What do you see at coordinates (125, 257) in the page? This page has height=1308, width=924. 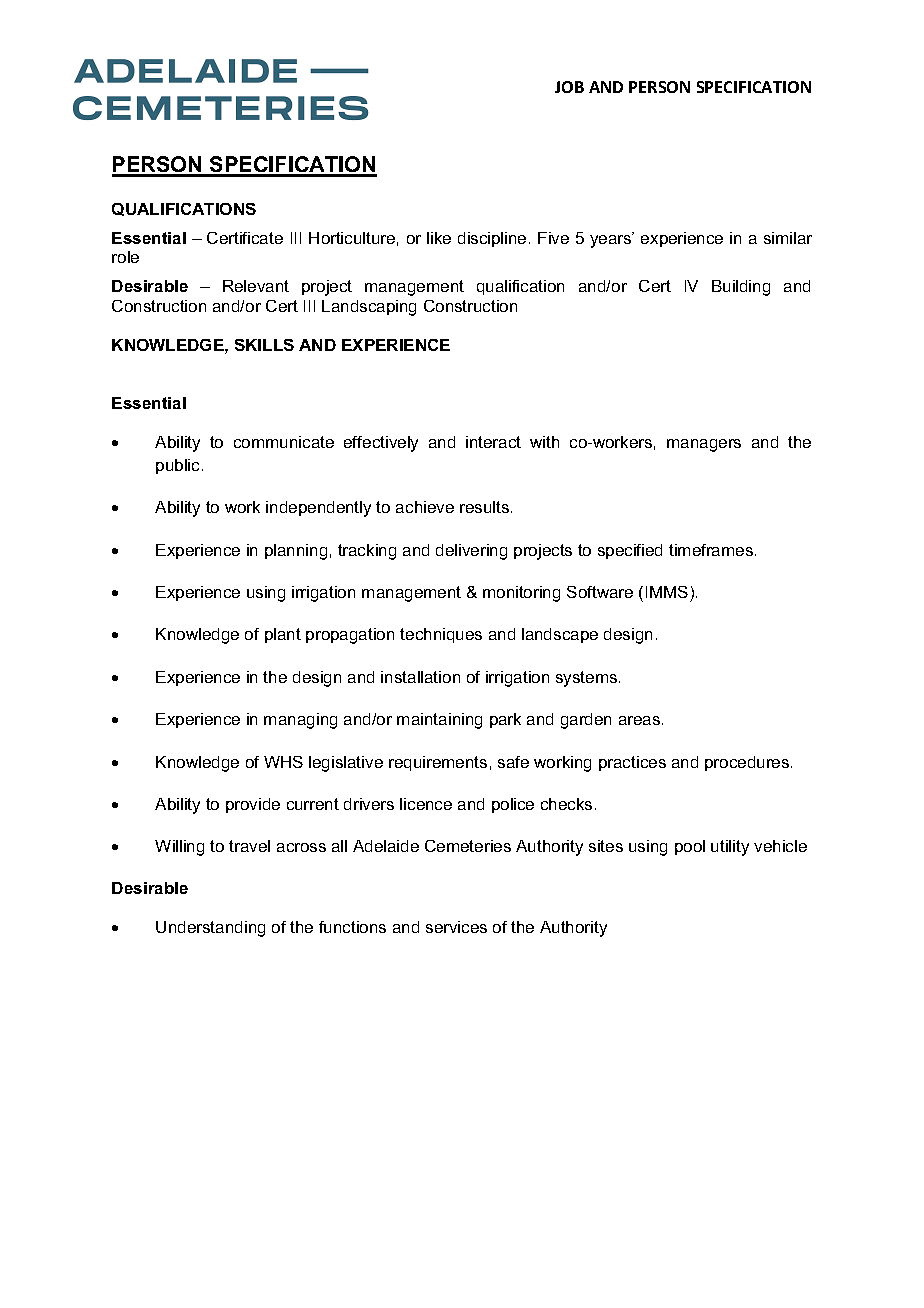 I see `role` at bounding box center [125, 257].
